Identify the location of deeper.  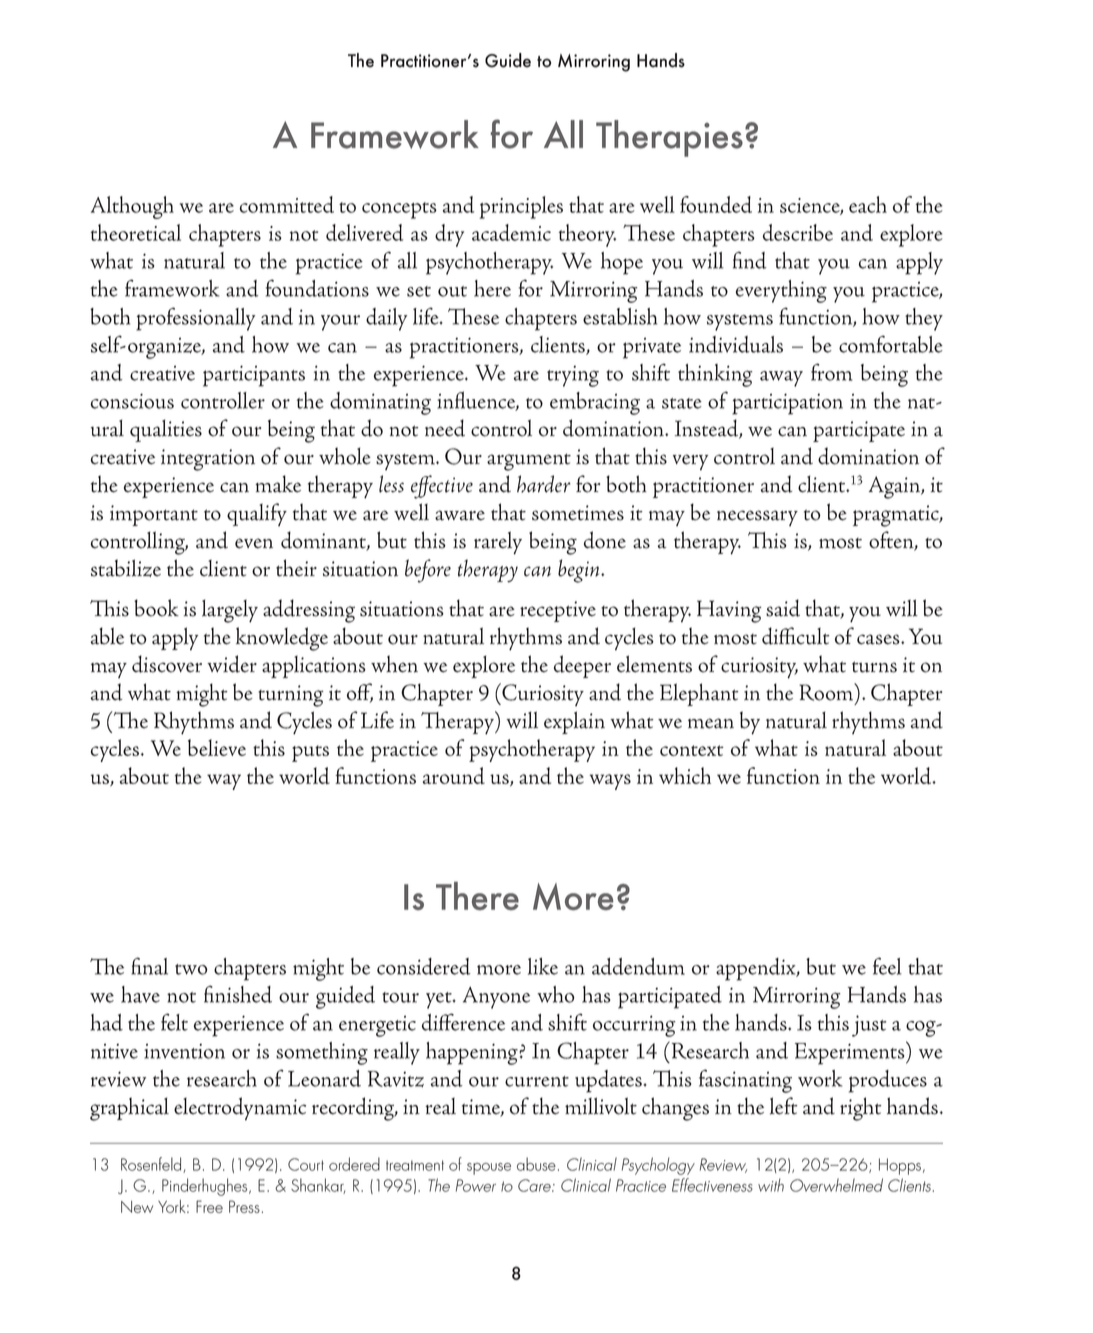
(582, 666).
